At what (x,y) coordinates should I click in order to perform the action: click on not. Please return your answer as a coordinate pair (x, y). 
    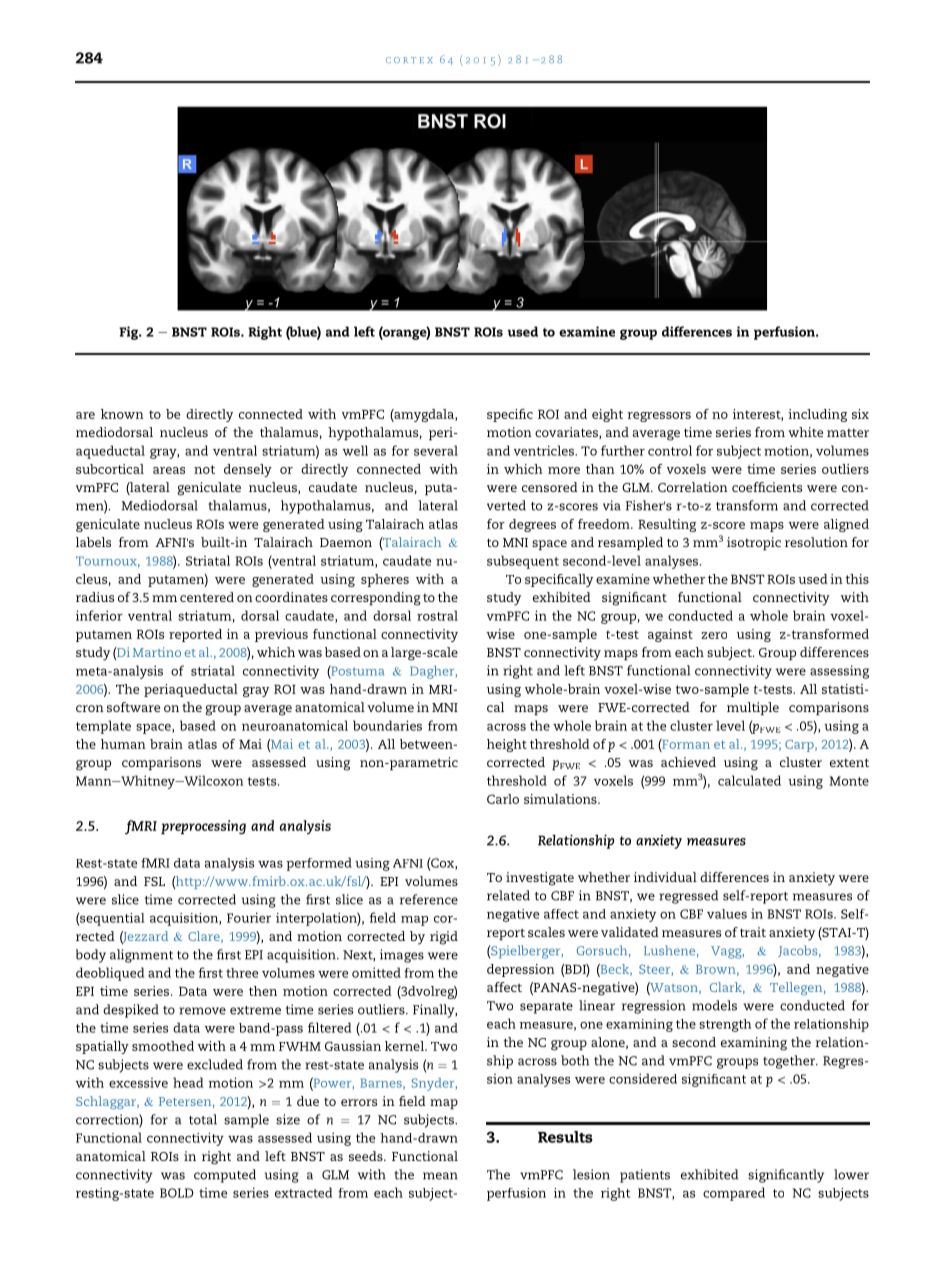
    Looking at the image, I should click on (204, 469).
